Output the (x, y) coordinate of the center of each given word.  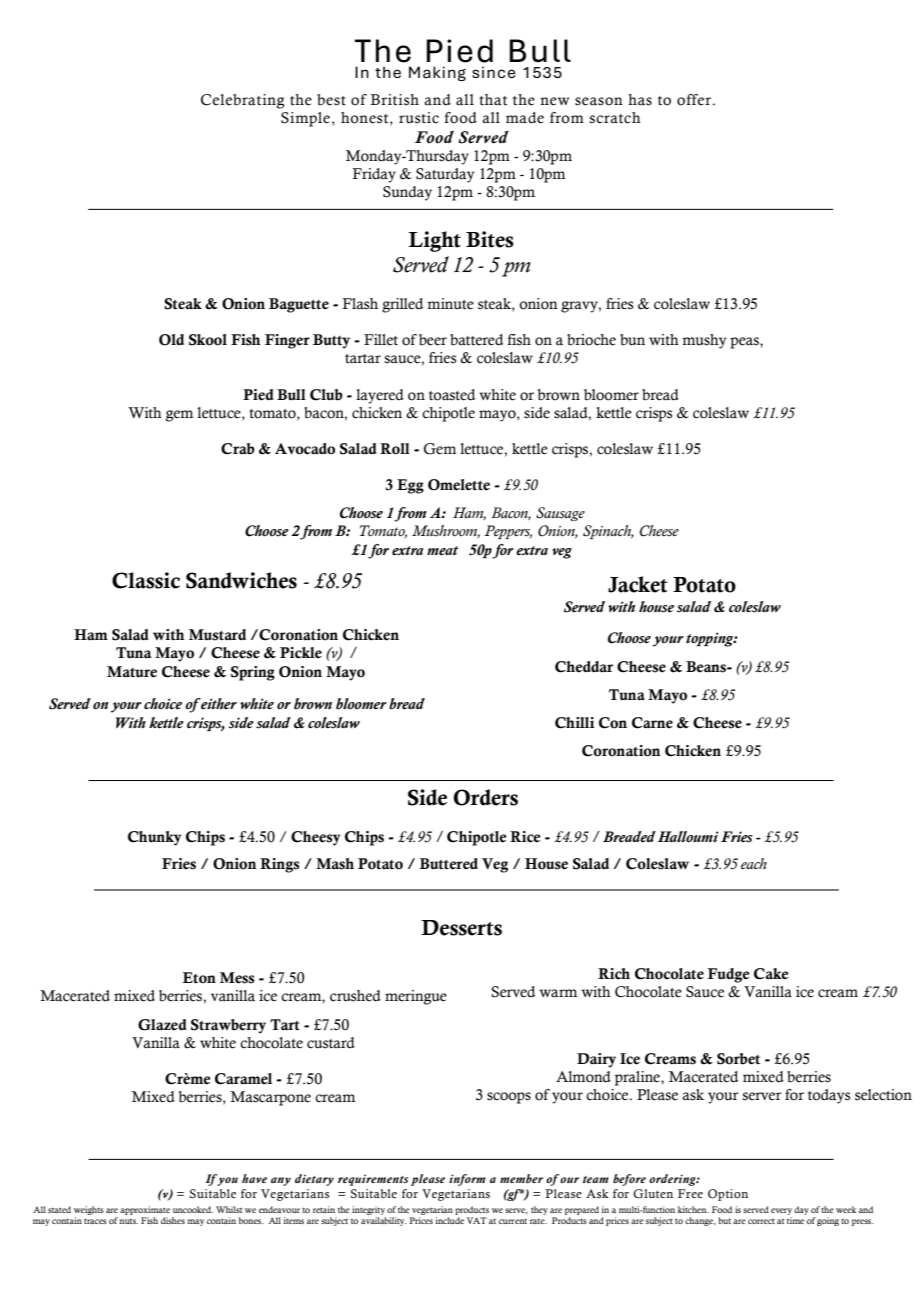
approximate (145, 1212)
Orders (486, 797)
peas (745, 343)
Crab (238, 449)
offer (694, 100)
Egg (410, 486)
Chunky (154, 838)
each (754, 864)
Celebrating (242, 101)
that (493, 100)
